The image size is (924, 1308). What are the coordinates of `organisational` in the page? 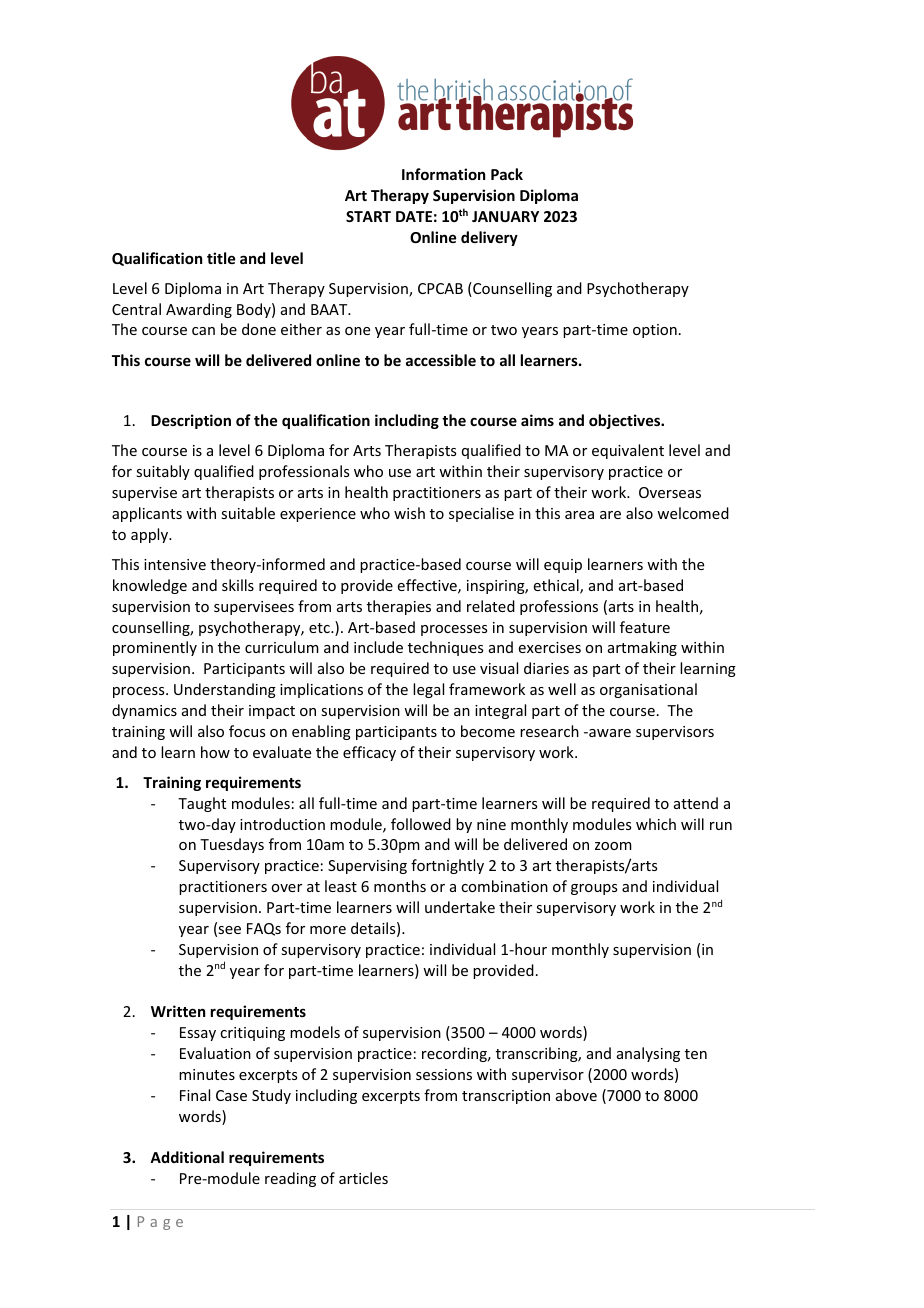 It's located at (648, 690).
